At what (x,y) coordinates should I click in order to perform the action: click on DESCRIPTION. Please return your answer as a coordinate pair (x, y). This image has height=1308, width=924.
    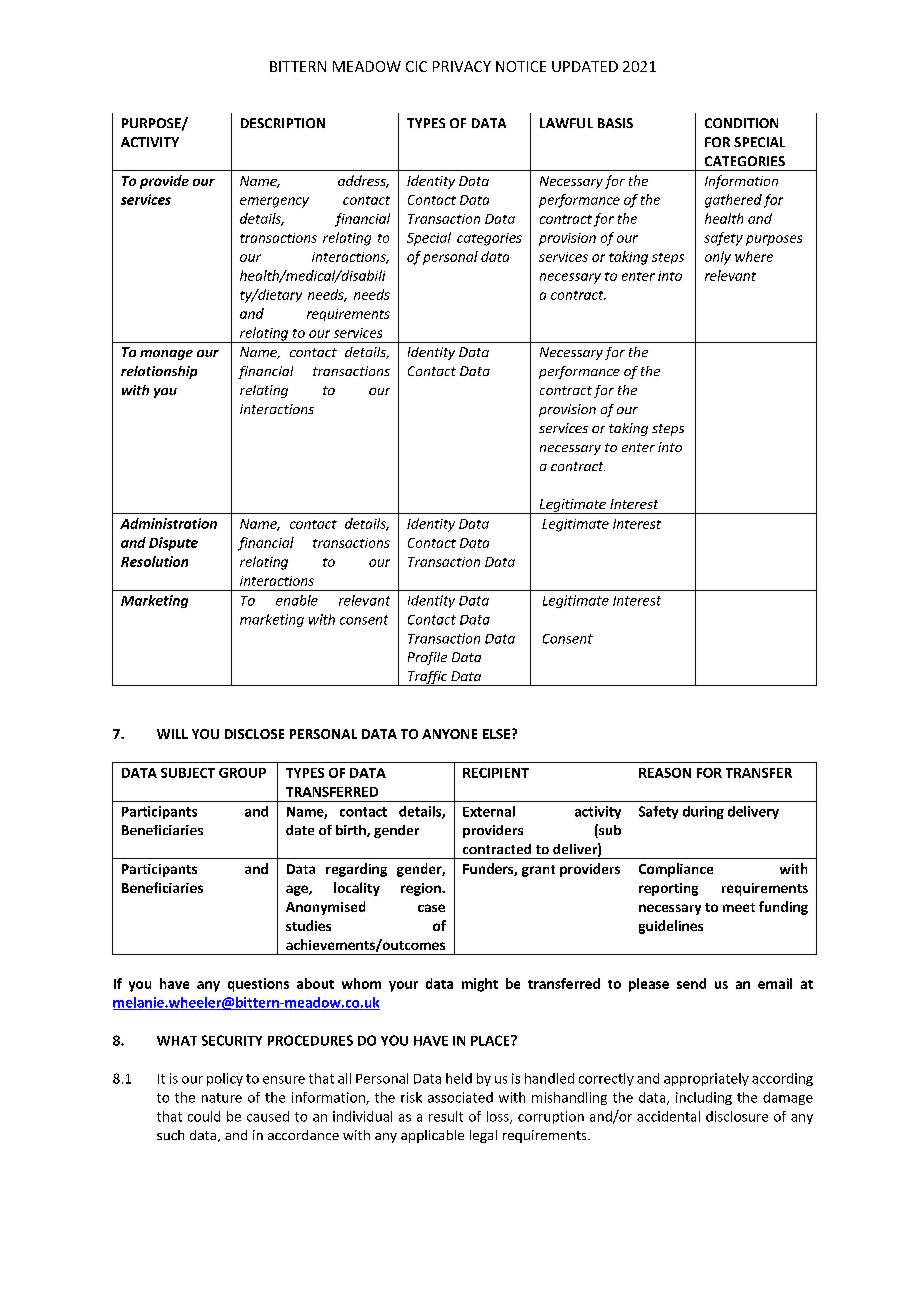
    Looking at the image, I should click on (283, 123).
